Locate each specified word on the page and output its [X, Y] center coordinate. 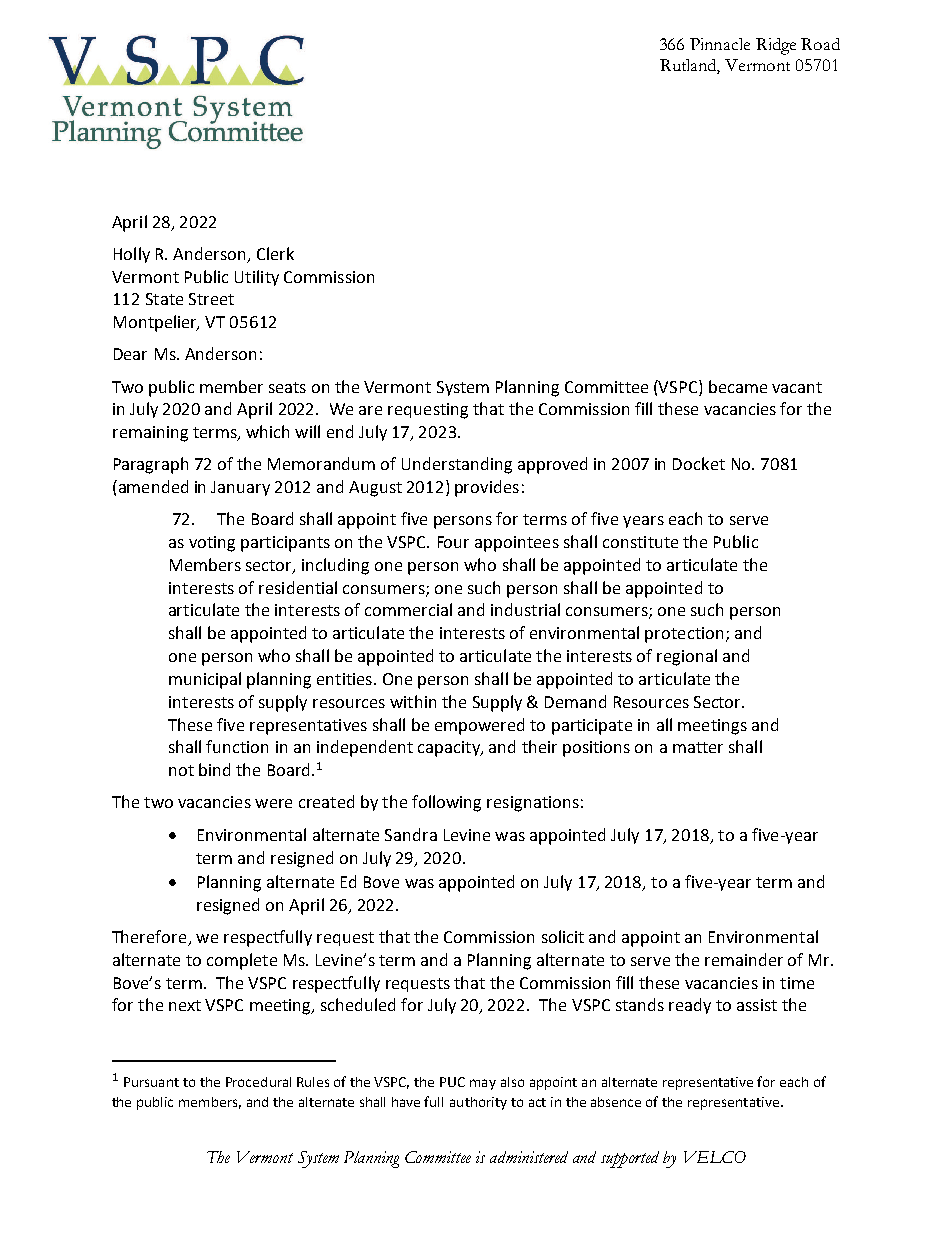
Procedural [258, 1082]
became [738, 386]
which [267, 431]
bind [214, 769]
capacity [450, 749]
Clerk [275, 253]
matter [698, 747]
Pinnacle [720, 44]
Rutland [690, 66]
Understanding [457, 465]
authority [478, 1103]
